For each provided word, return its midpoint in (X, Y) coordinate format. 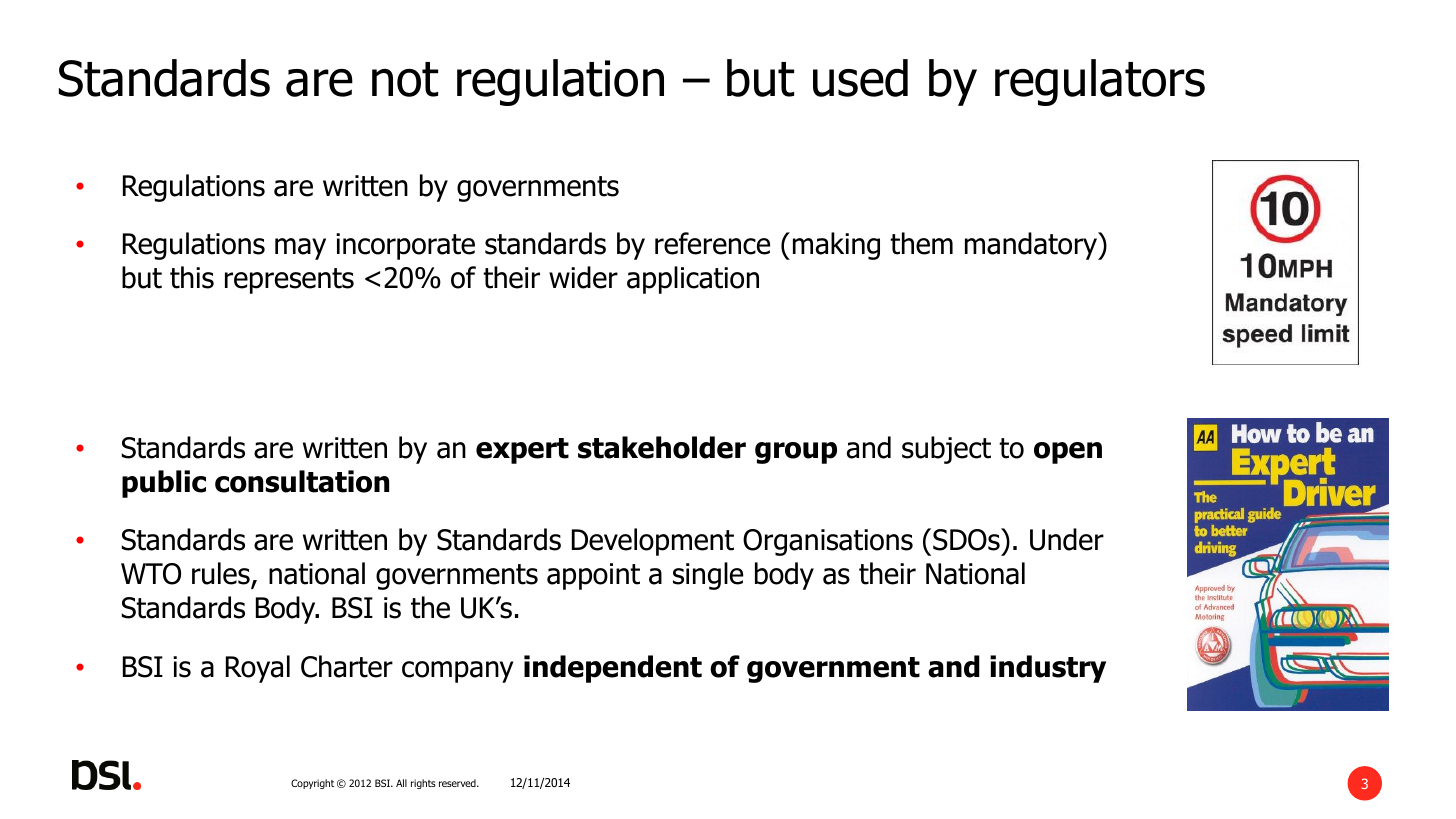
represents (289, 281)
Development (653, 542)
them (921, 243)
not (405, 79)
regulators (1100, 82)
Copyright (312, 784)
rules (222, 575)
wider (583, 277)
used (860, 78)
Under (1067, 539)
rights (423, 784)
